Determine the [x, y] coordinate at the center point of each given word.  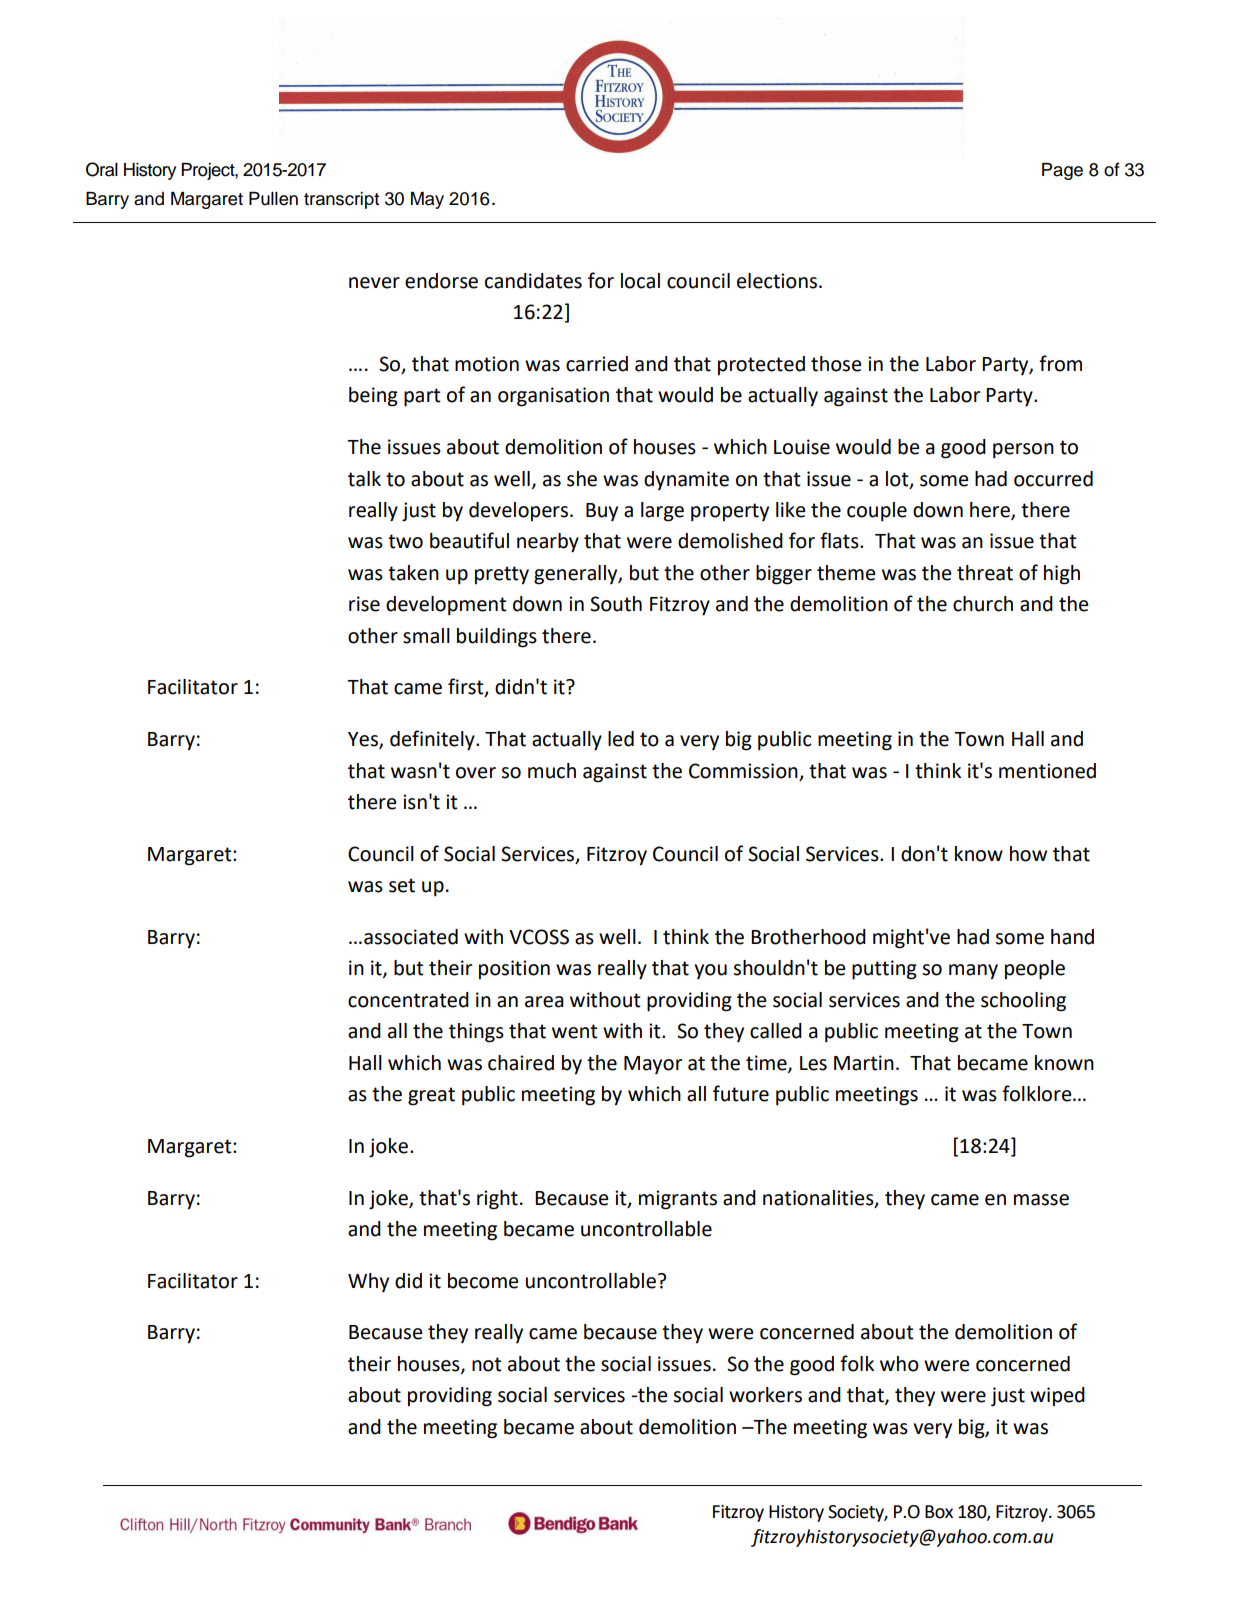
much [552, 771]
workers [765, 1395]
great [431, 1096]
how [1028, 854]
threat [985, 573]
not [487, 1364]
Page [1062, 171]
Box [939, 1512]
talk [364, 479]
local [640, 281]
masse [1041, 1200]
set [402, 885]
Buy [602, 512]
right [497, 1200]
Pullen [273, 199]
